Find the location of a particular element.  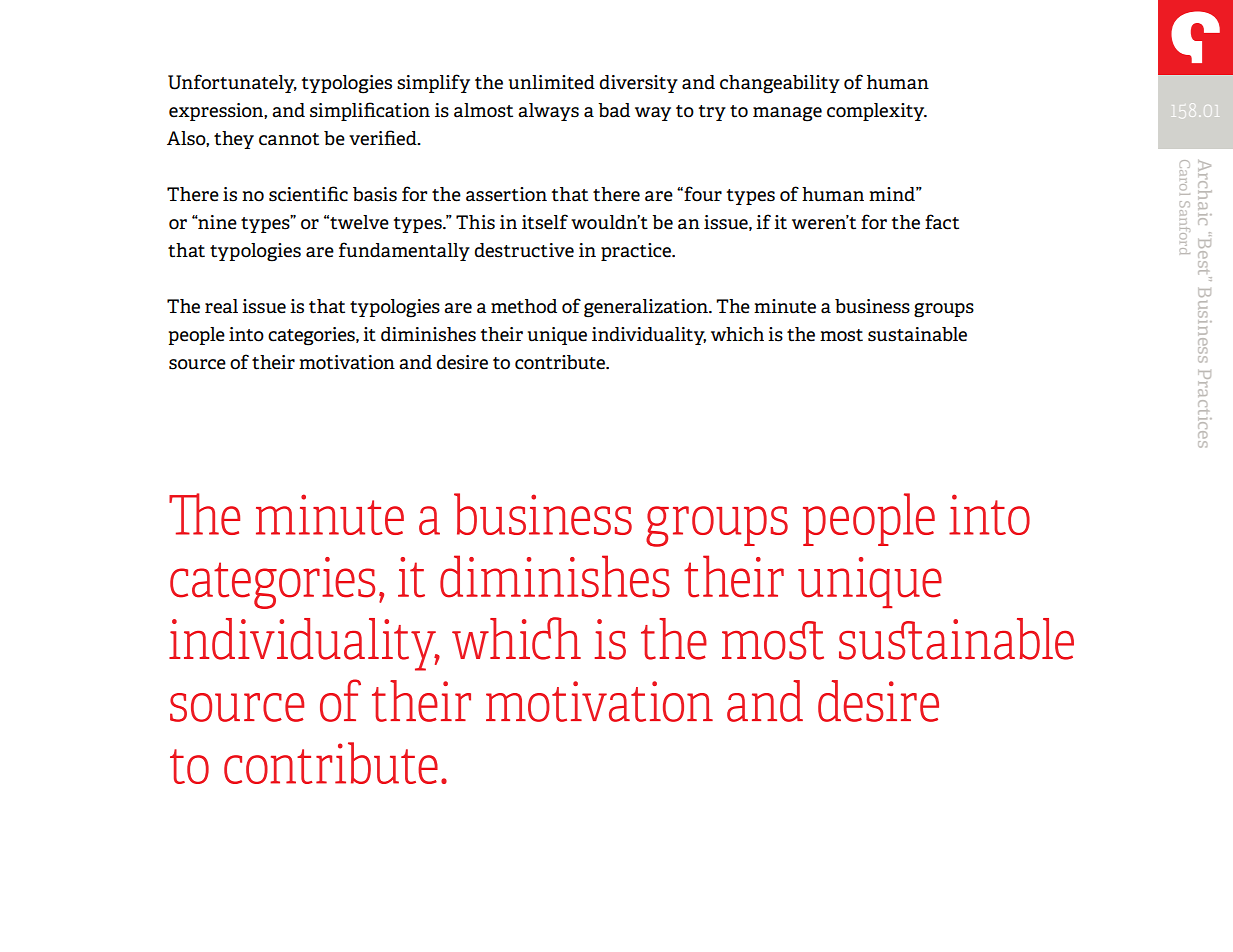

four is located at coordinates (703, 194).
